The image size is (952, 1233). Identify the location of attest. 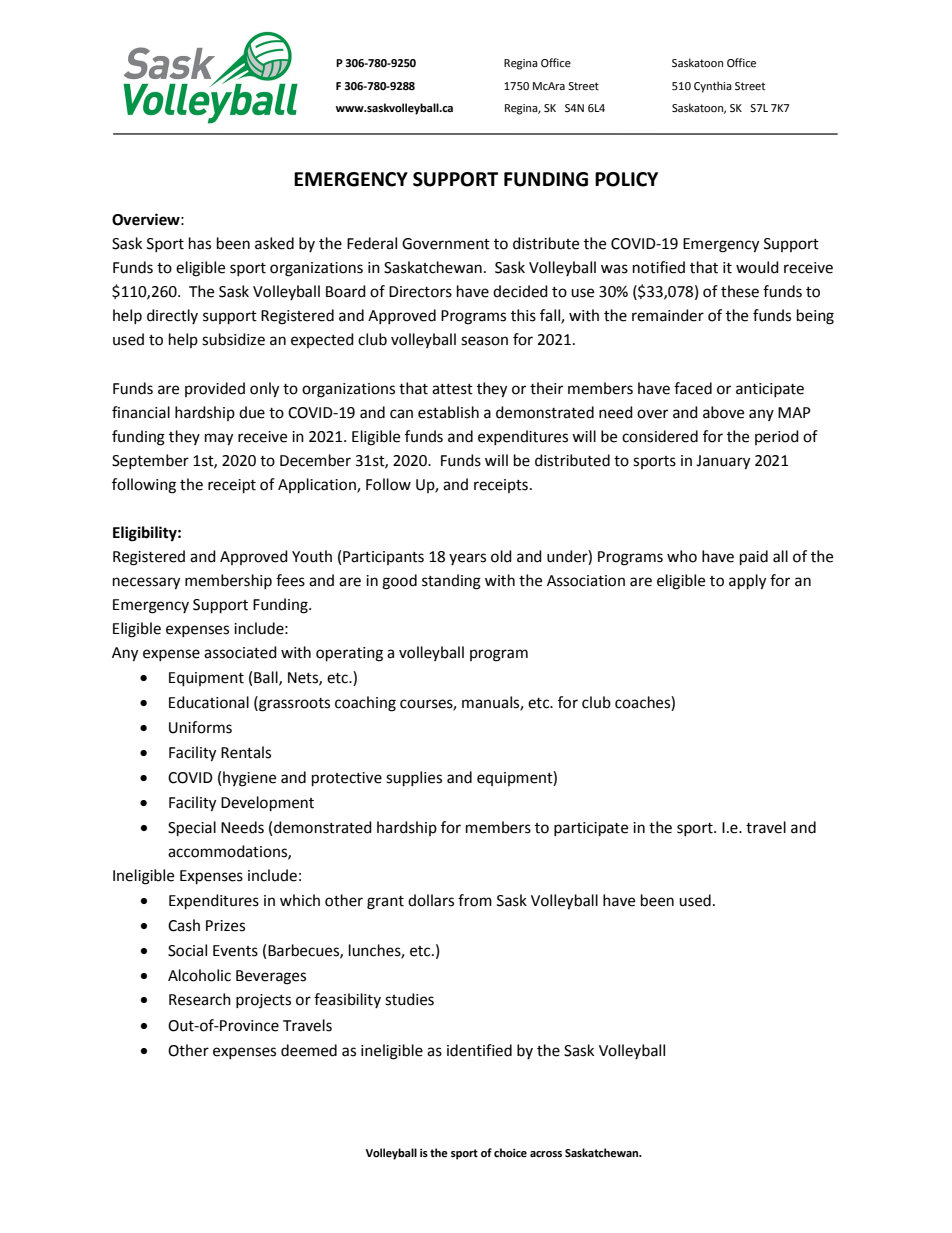
(452, 389).
